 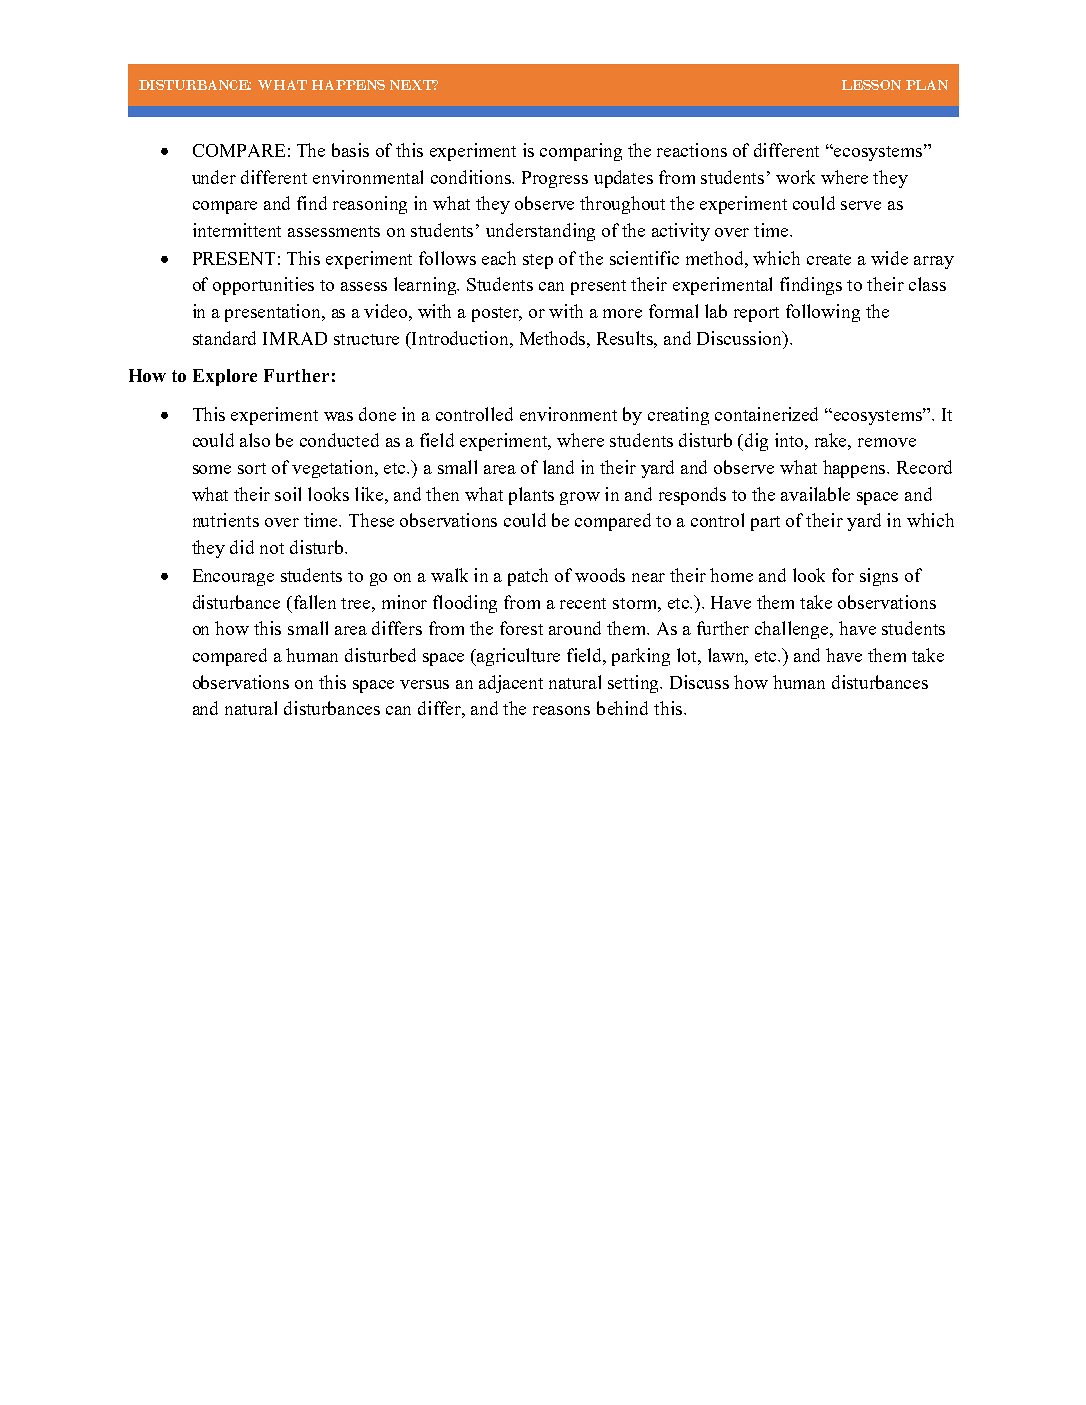 What do you see at coordinates (622, 313) in the screenshot?
I see `more` at bounding box center [622, 313].
